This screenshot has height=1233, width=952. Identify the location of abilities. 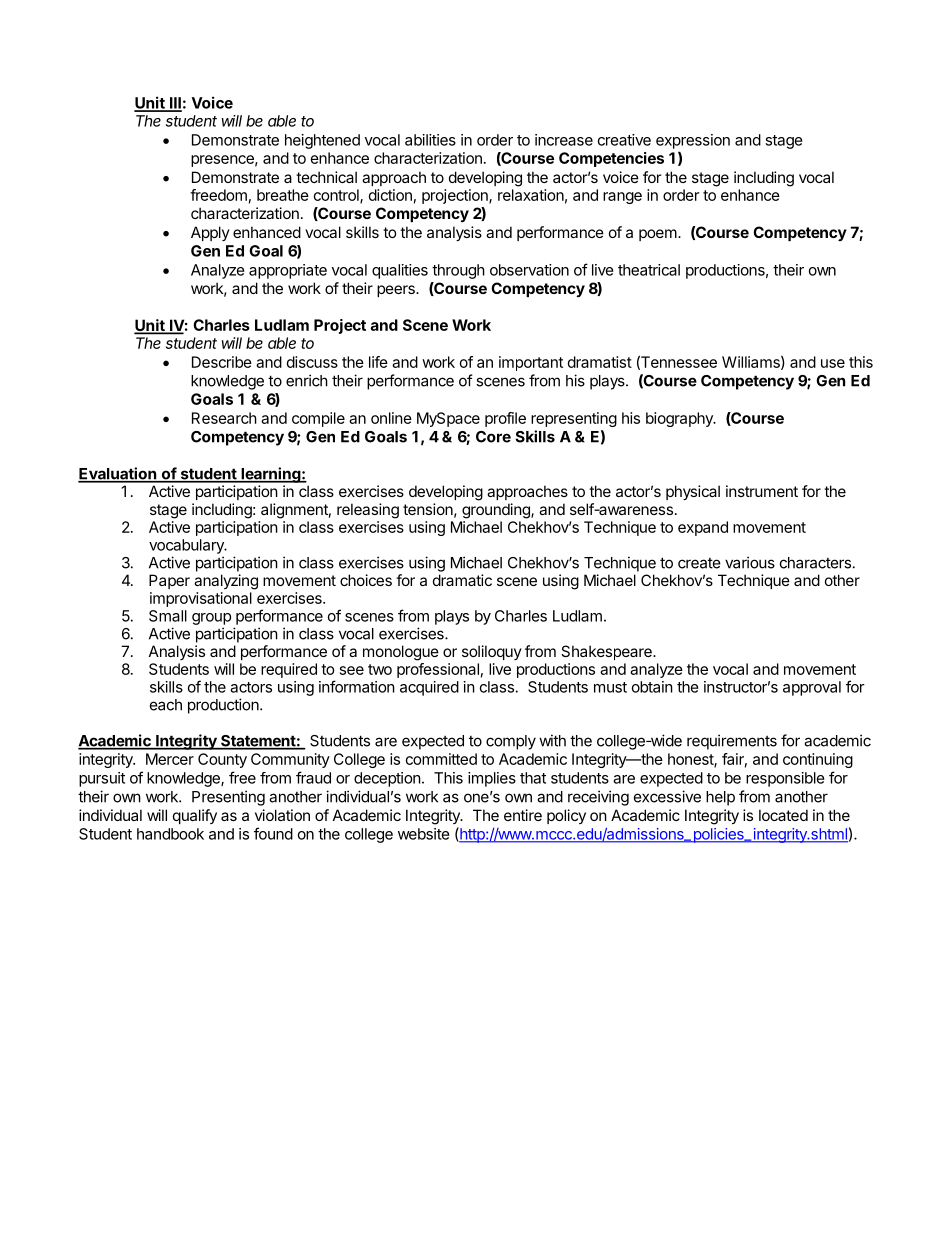
(430, 140).
